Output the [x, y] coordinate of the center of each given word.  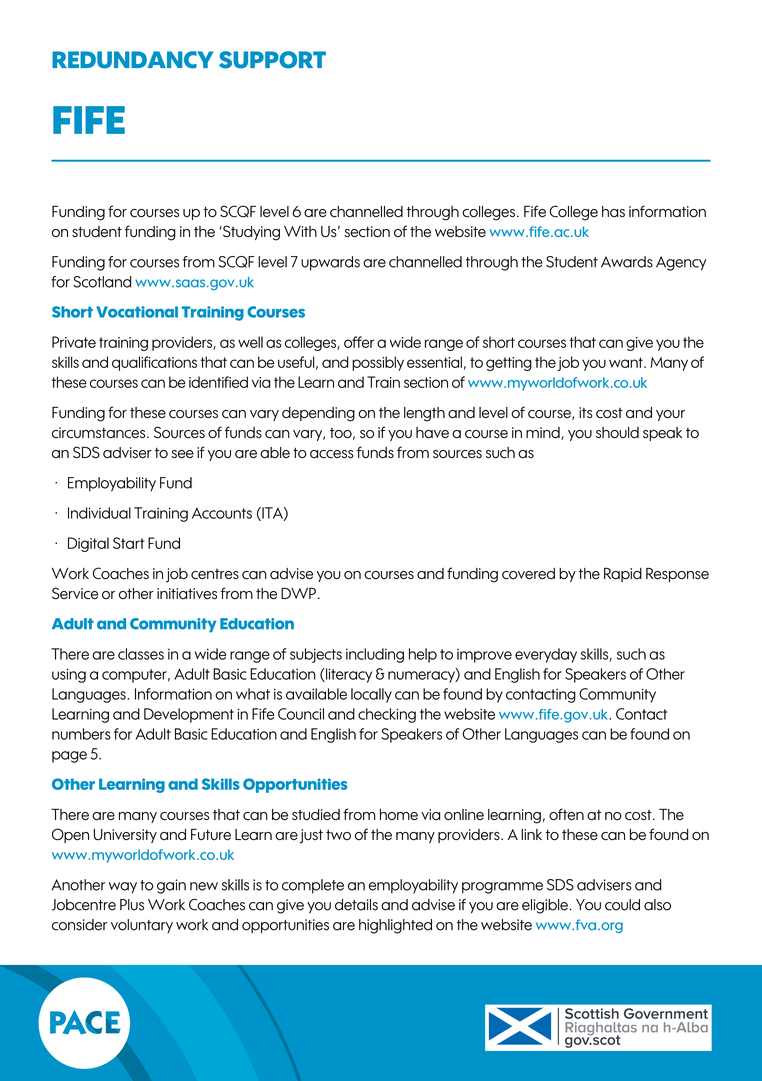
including [375, 655]
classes [141, 654]
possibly [378, 363]
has [613, 212]
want [627, 362]
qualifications [154, 363]
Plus [132, 905]
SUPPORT [272, 60]
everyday [546, 655]
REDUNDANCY [132, 60]
